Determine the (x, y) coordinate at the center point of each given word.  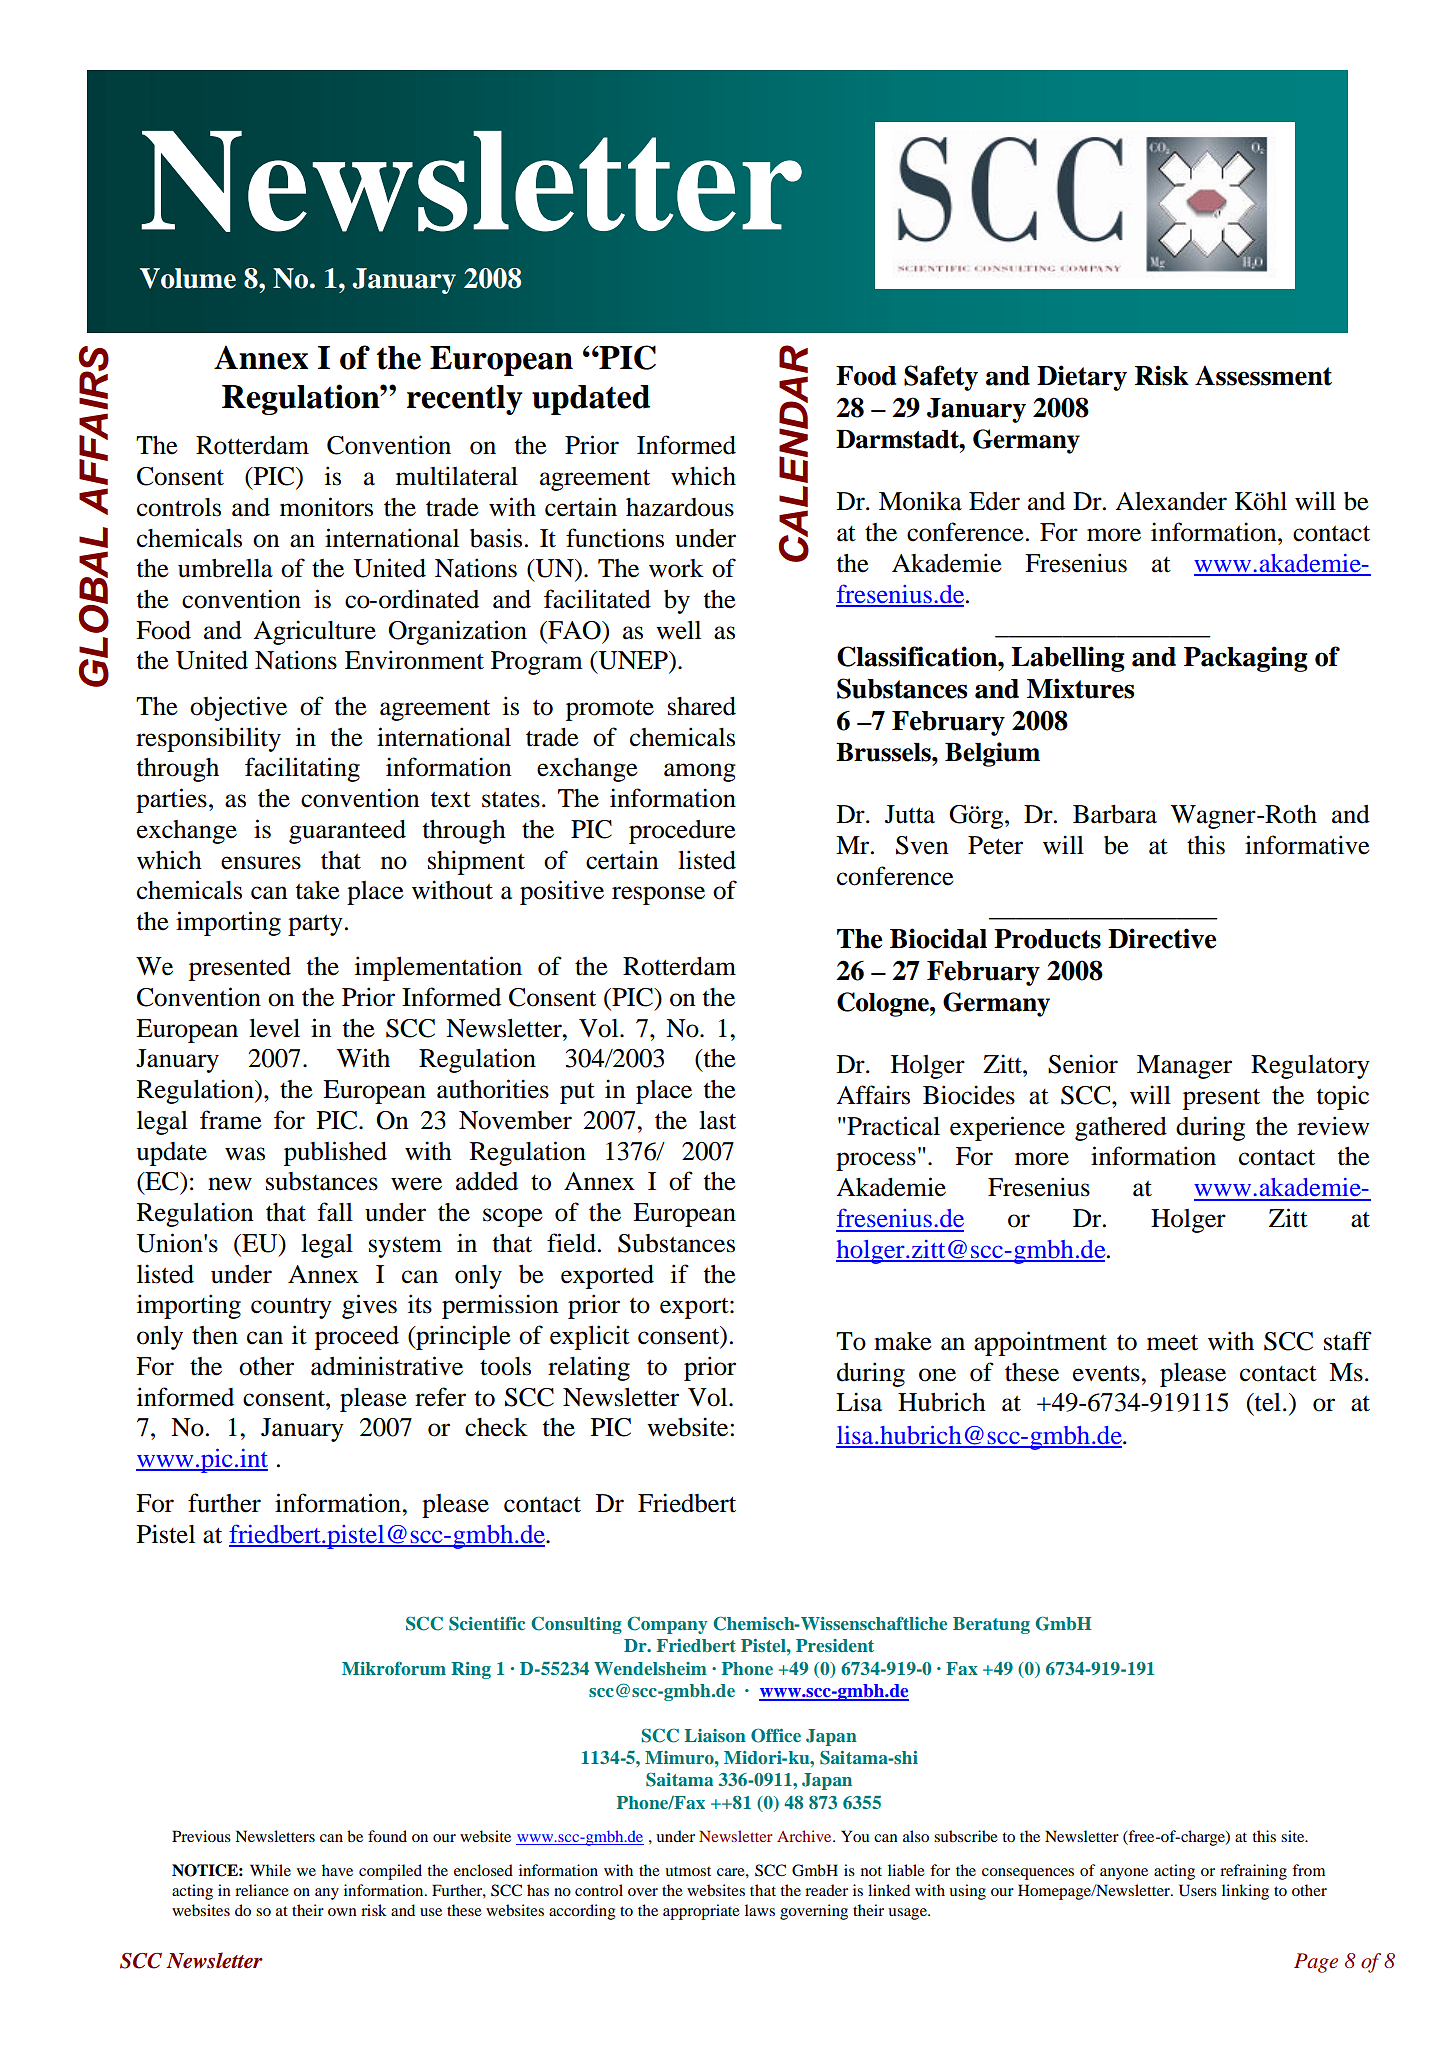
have (337, 1870)
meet (1172, 1343)
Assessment (1263, 376)
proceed (357, 1338)
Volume (188, 278)
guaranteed (347, 832)
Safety (941, 378)
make (903, 1341)
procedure (682, 832)
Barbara (1115, 814)
